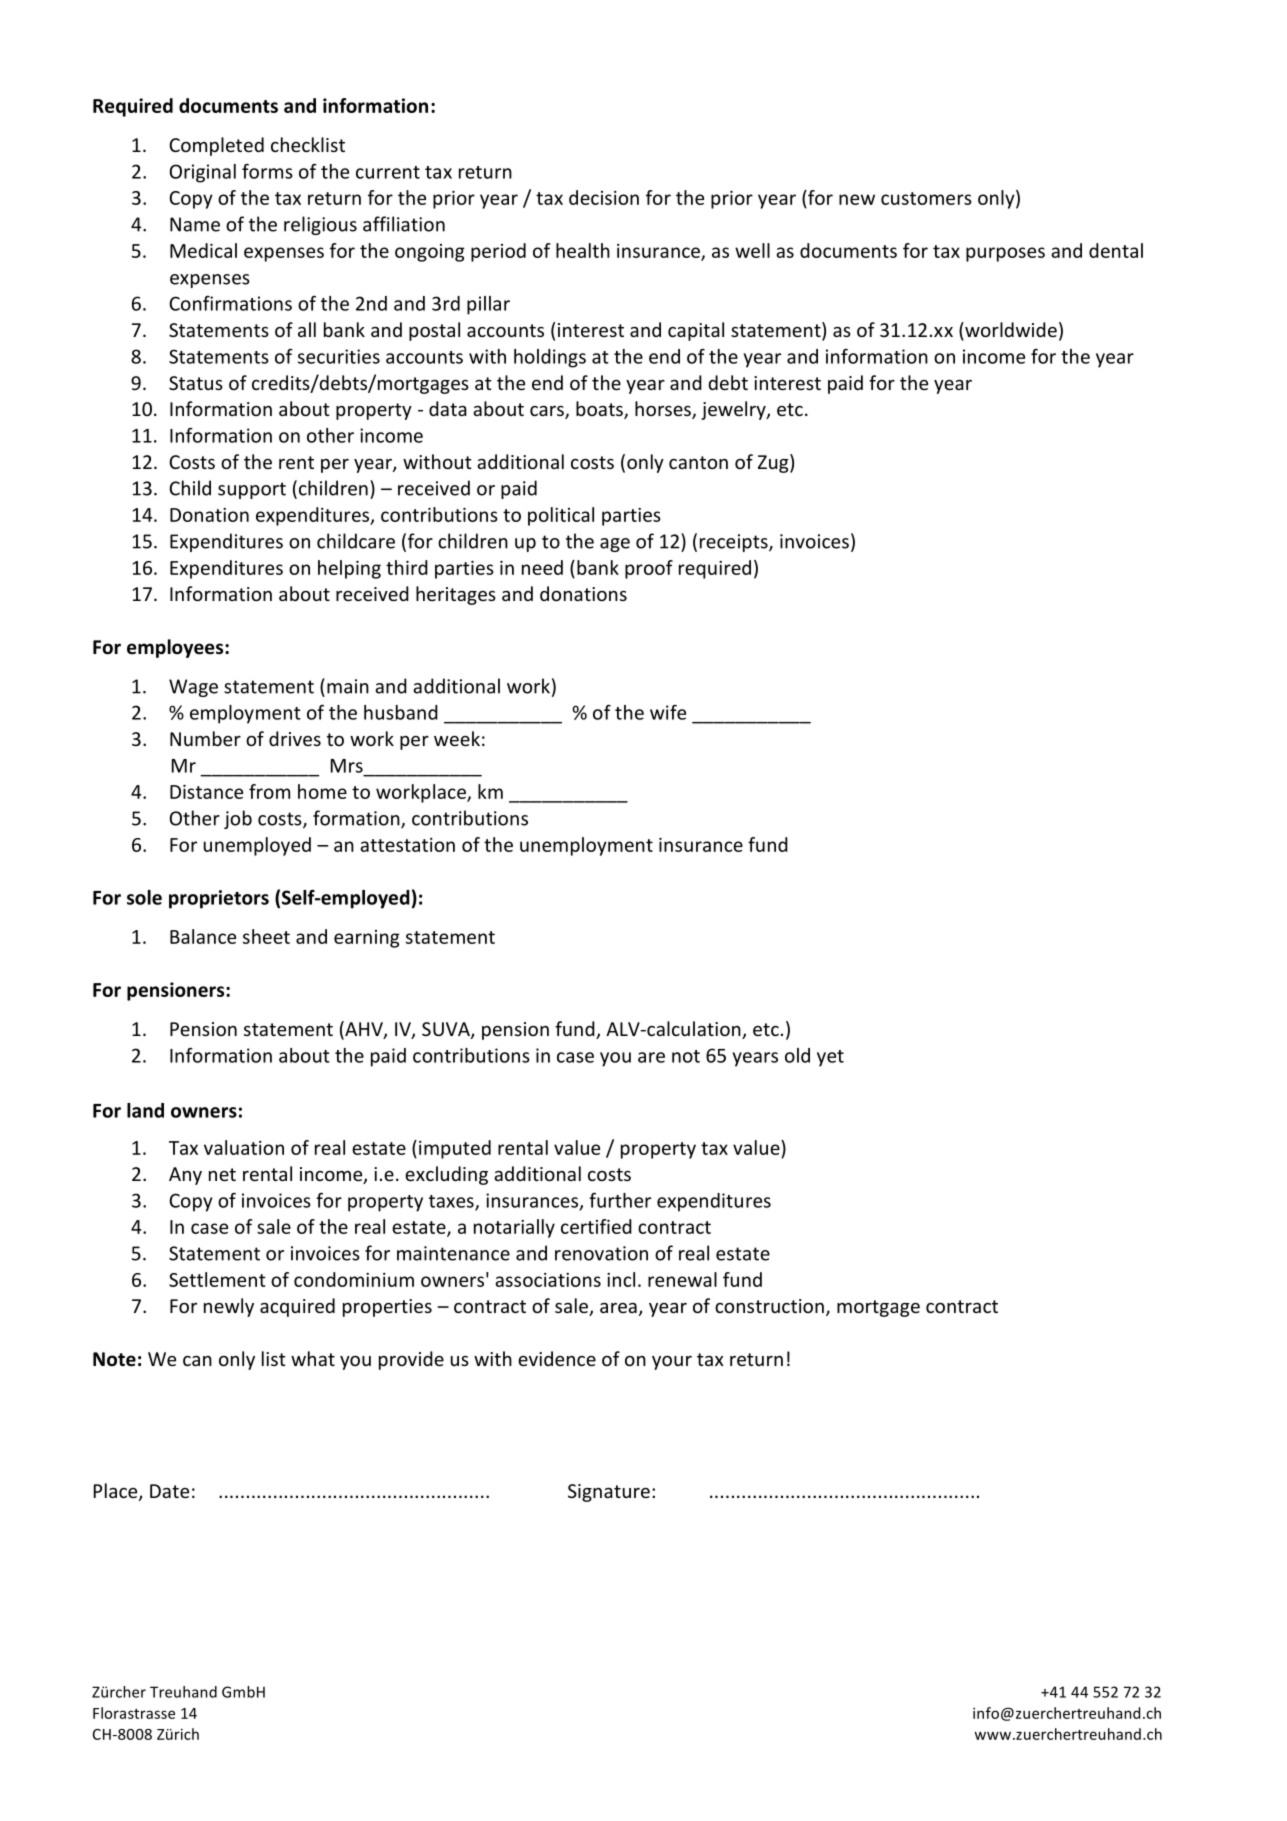  Describe the element at coordinates (609, 1493) in the screenshot. I see `Signature` at that location.
